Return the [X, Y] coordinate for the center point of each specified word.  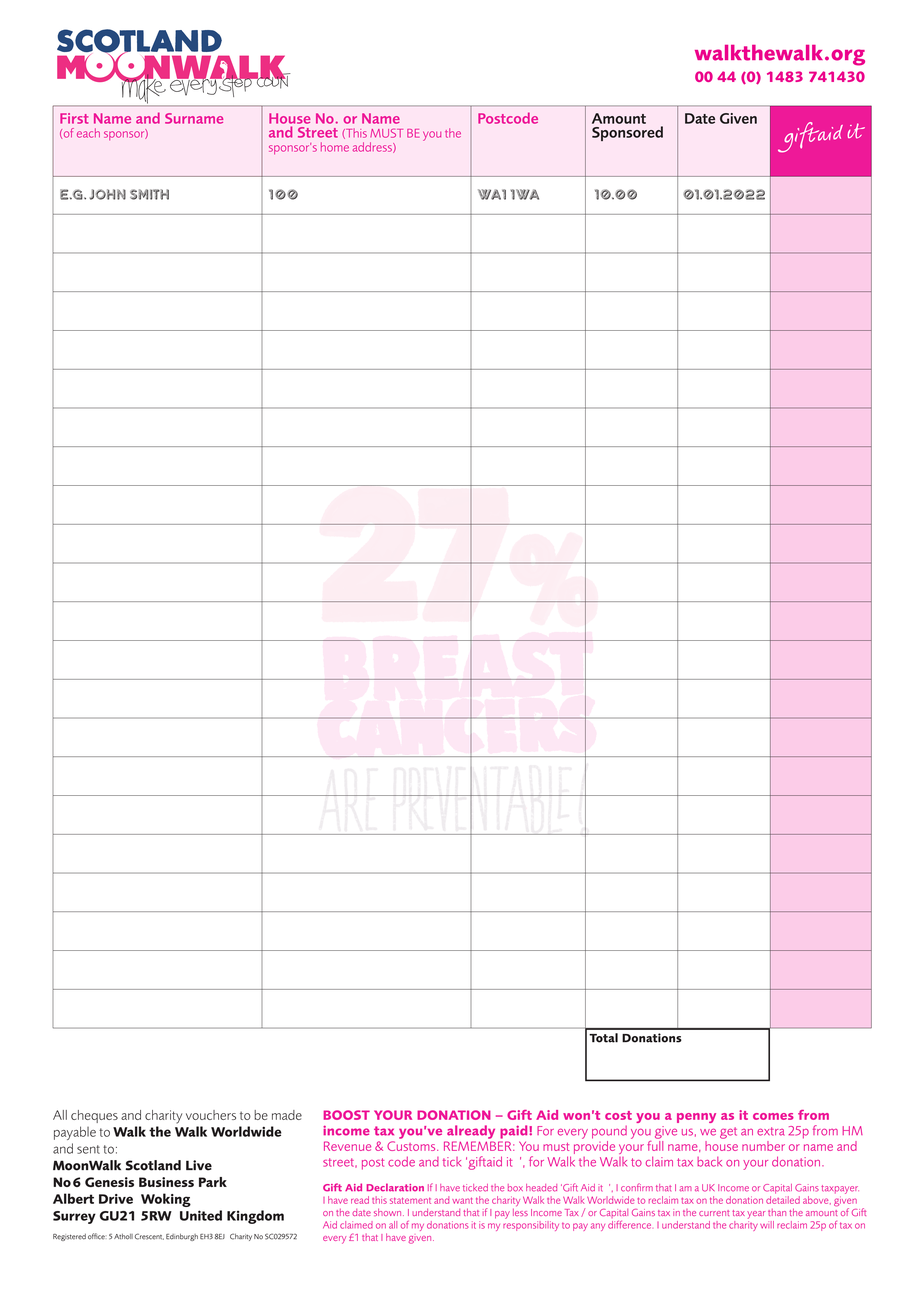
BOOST [347, 1115]
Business [166, 1182]
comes [773, 1116]
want [462, 1200]
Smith [149, 194]
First [74, 118]
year [756, 1215]
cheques [94, 1116]
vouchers [211, 1115]
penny [696, 1118]
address [373, 147]
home [335, 147]
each [88, 133]
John [107, 194]
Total [603, 1038]
